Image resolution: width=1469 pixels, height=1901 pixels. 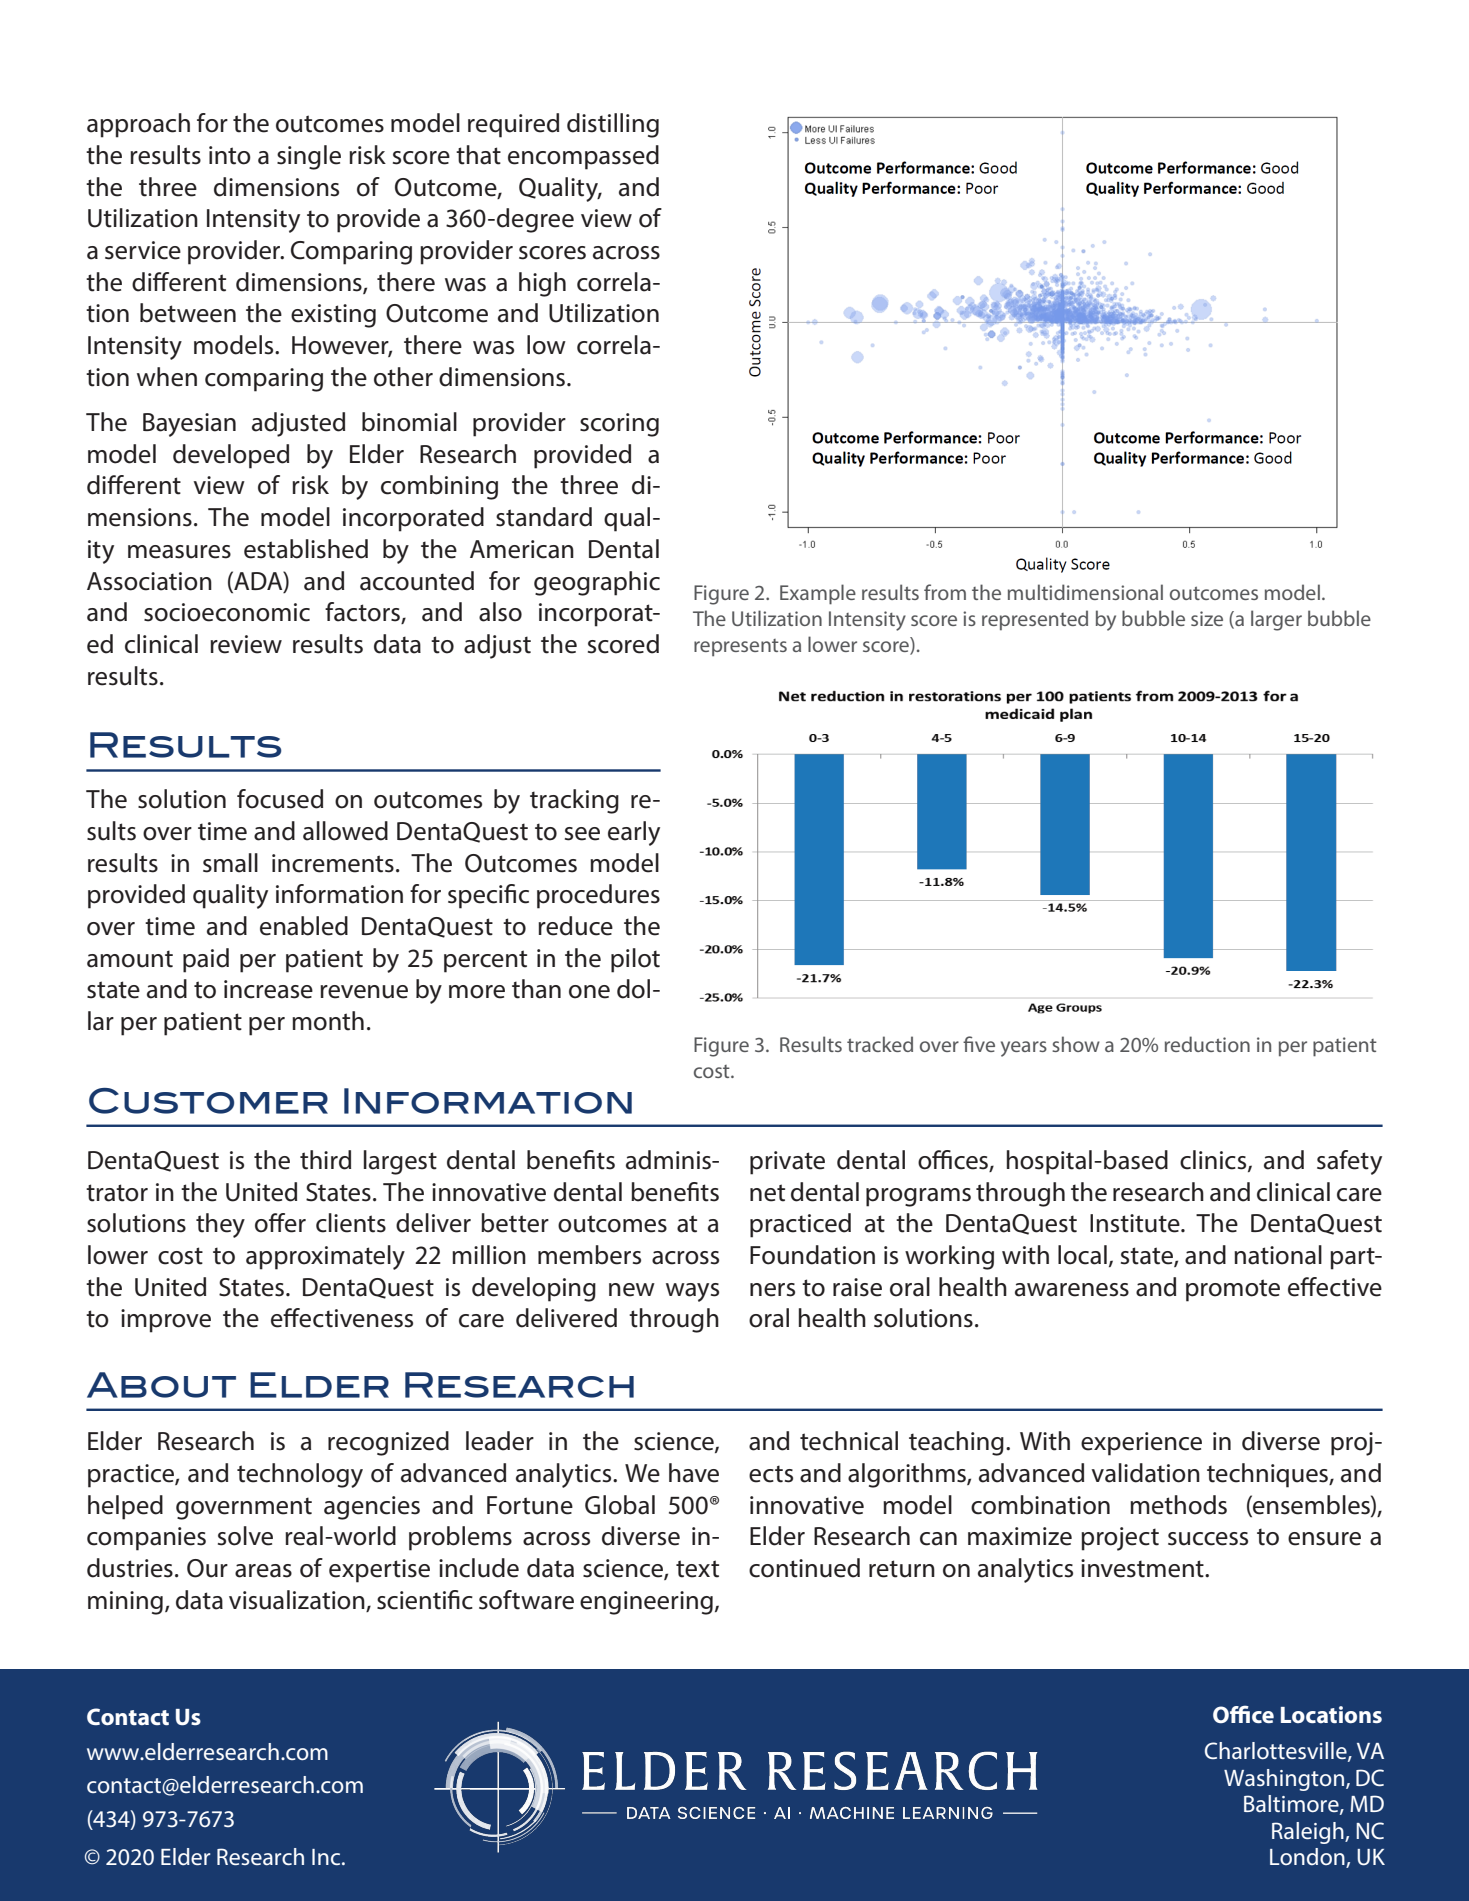 I want to click on text, so click(x=697, y=1569).
